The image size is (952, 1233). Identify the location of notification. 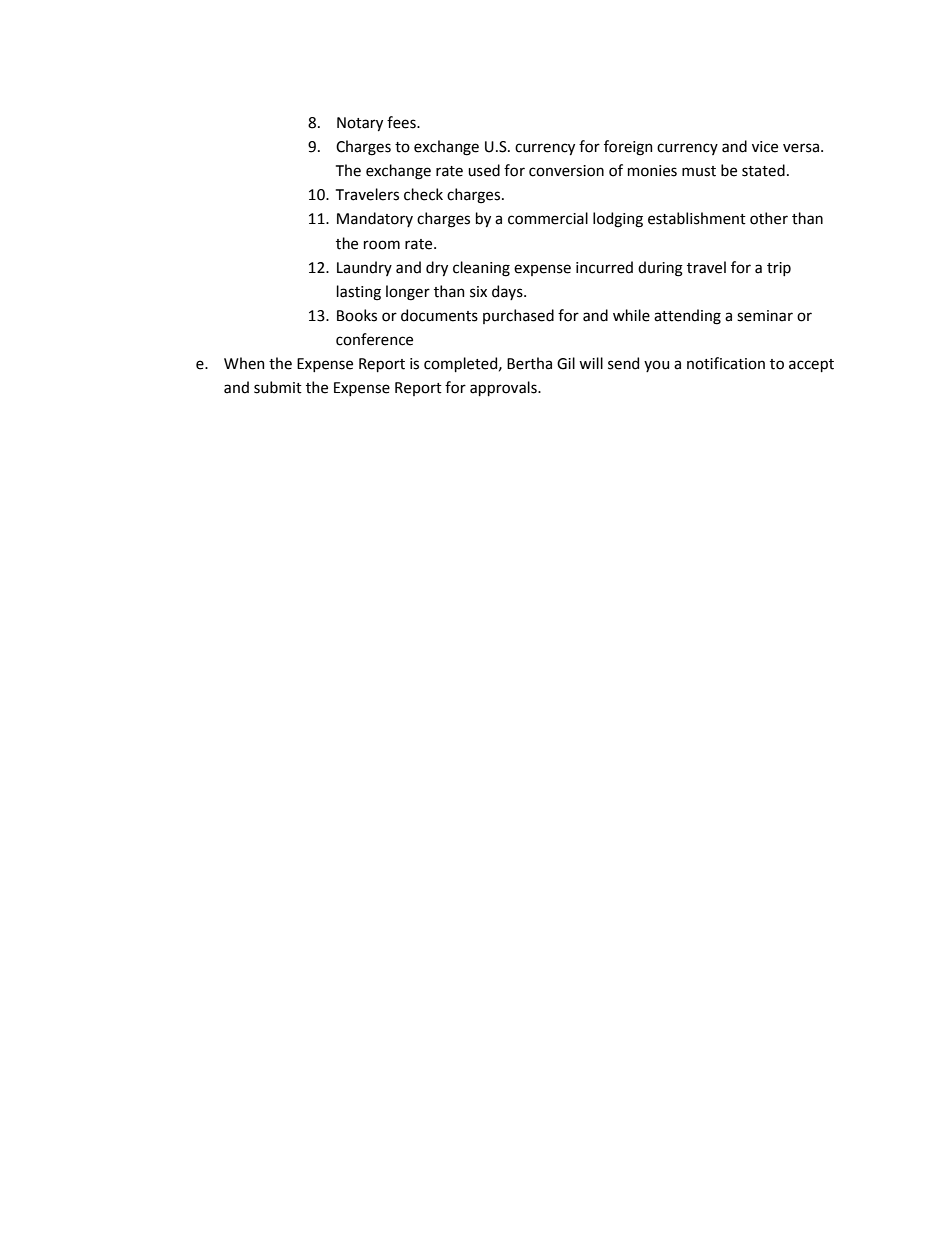
(726, 363).
